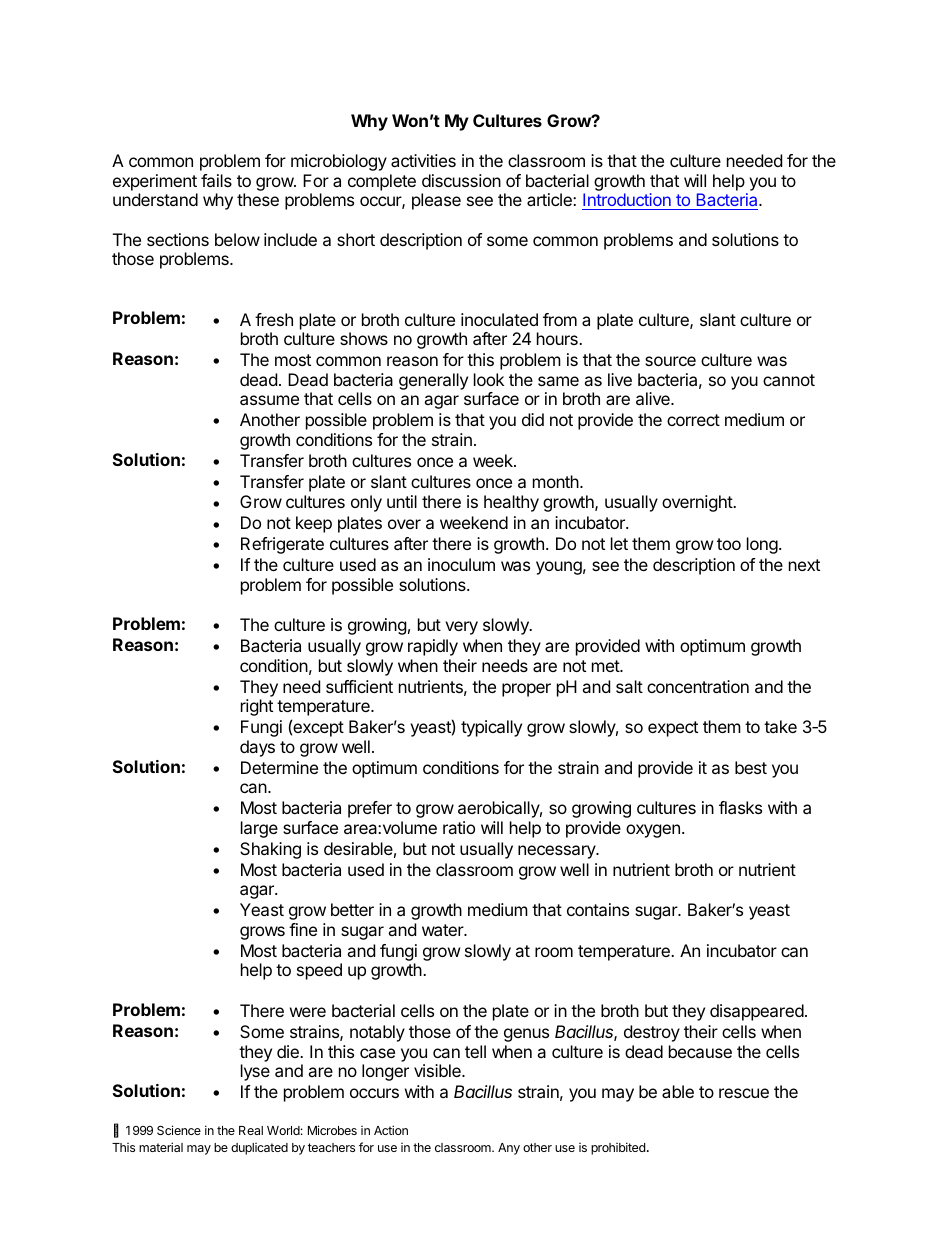 The image size is (952, 1233). Describe the element at coordinates (744, 1093) in the screenshot. I see `rescue` at that location.
